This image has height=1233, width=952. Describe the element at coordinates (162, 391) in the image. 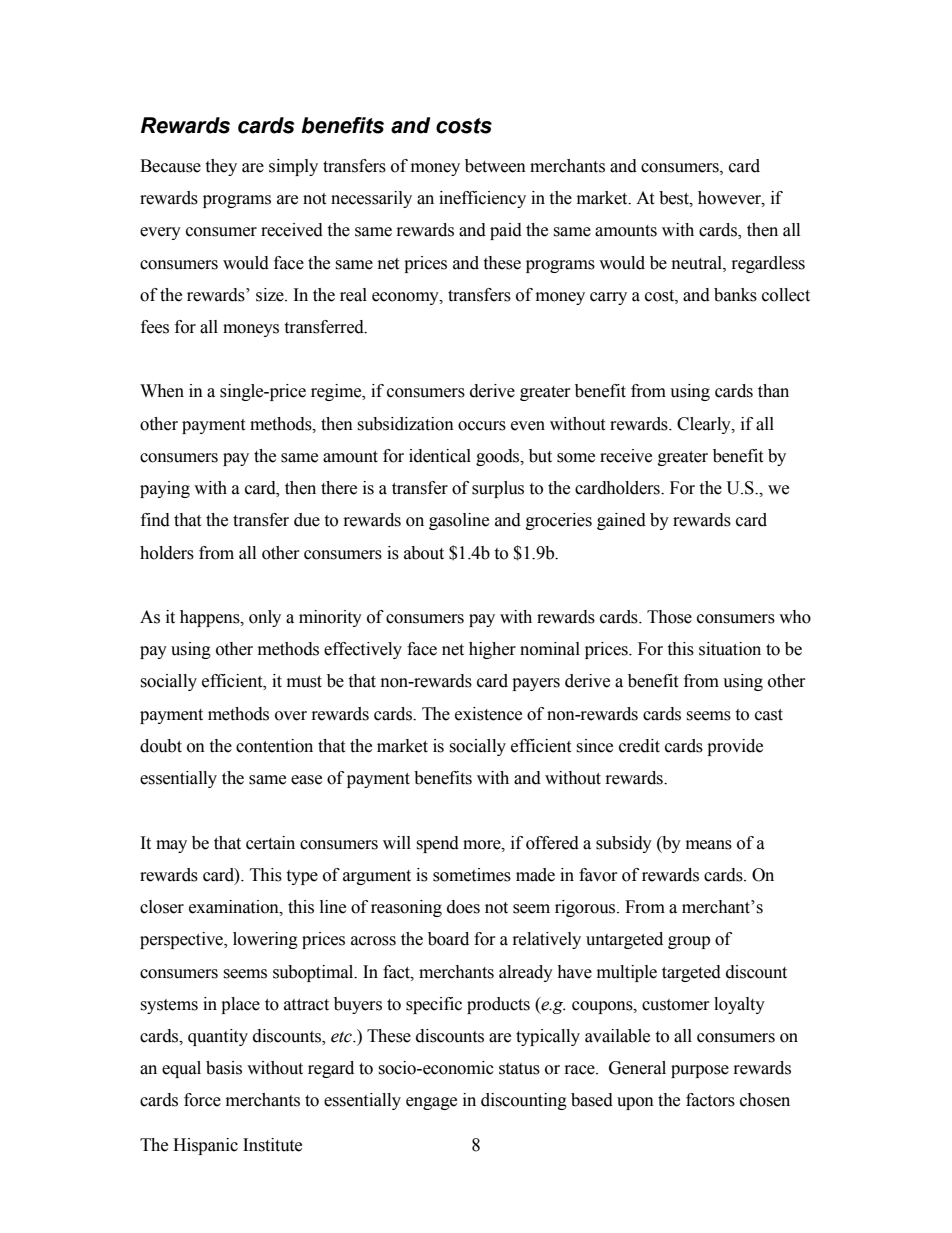

I see `When` at that location.
